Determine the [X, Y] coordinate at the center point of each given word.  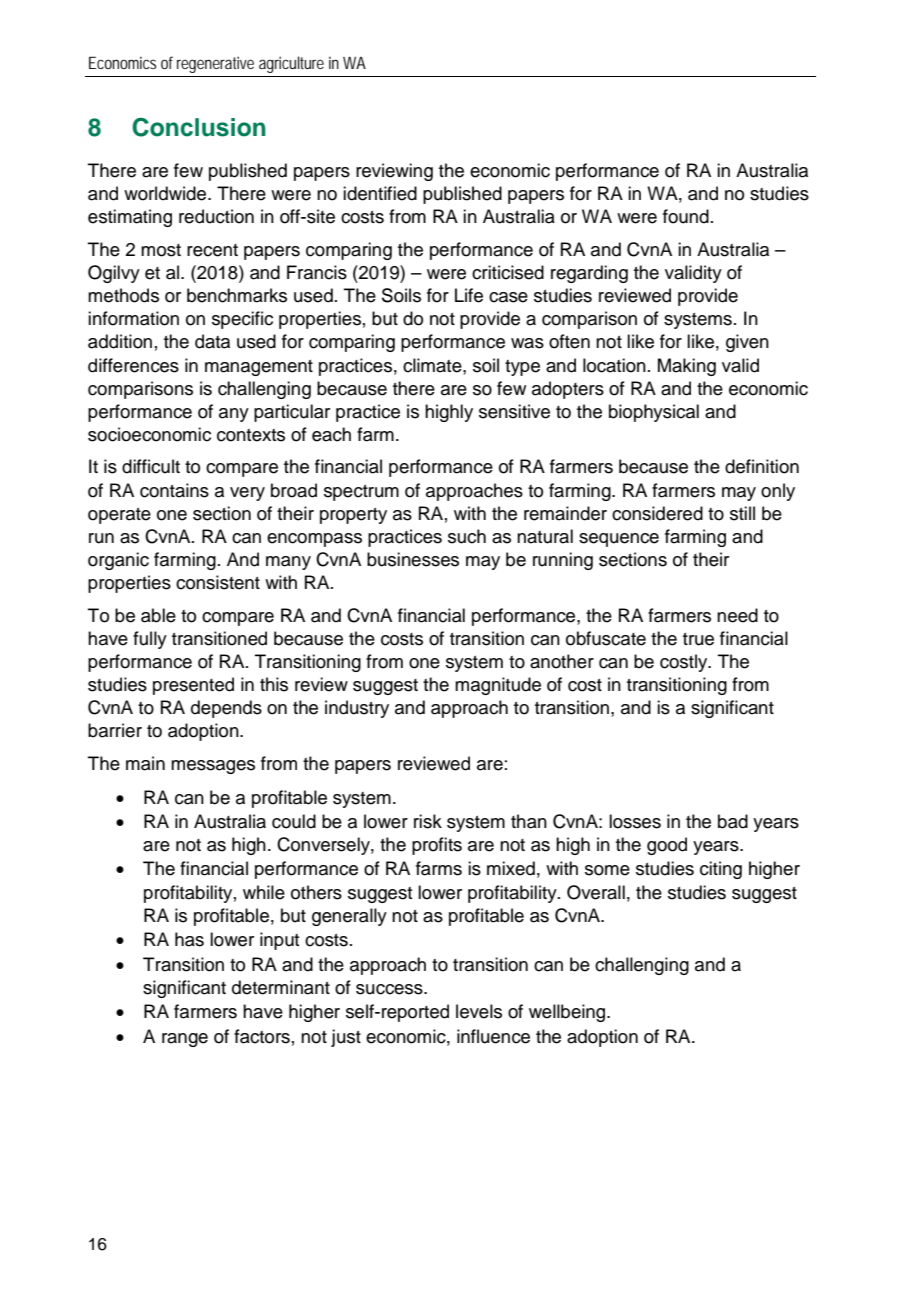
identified [380, 193]
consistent [218, 582]
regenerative [215, 64]
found [686, 216]
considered [657, 513]
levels [479, 1011]
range [185, 1040]
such [467, 536]
